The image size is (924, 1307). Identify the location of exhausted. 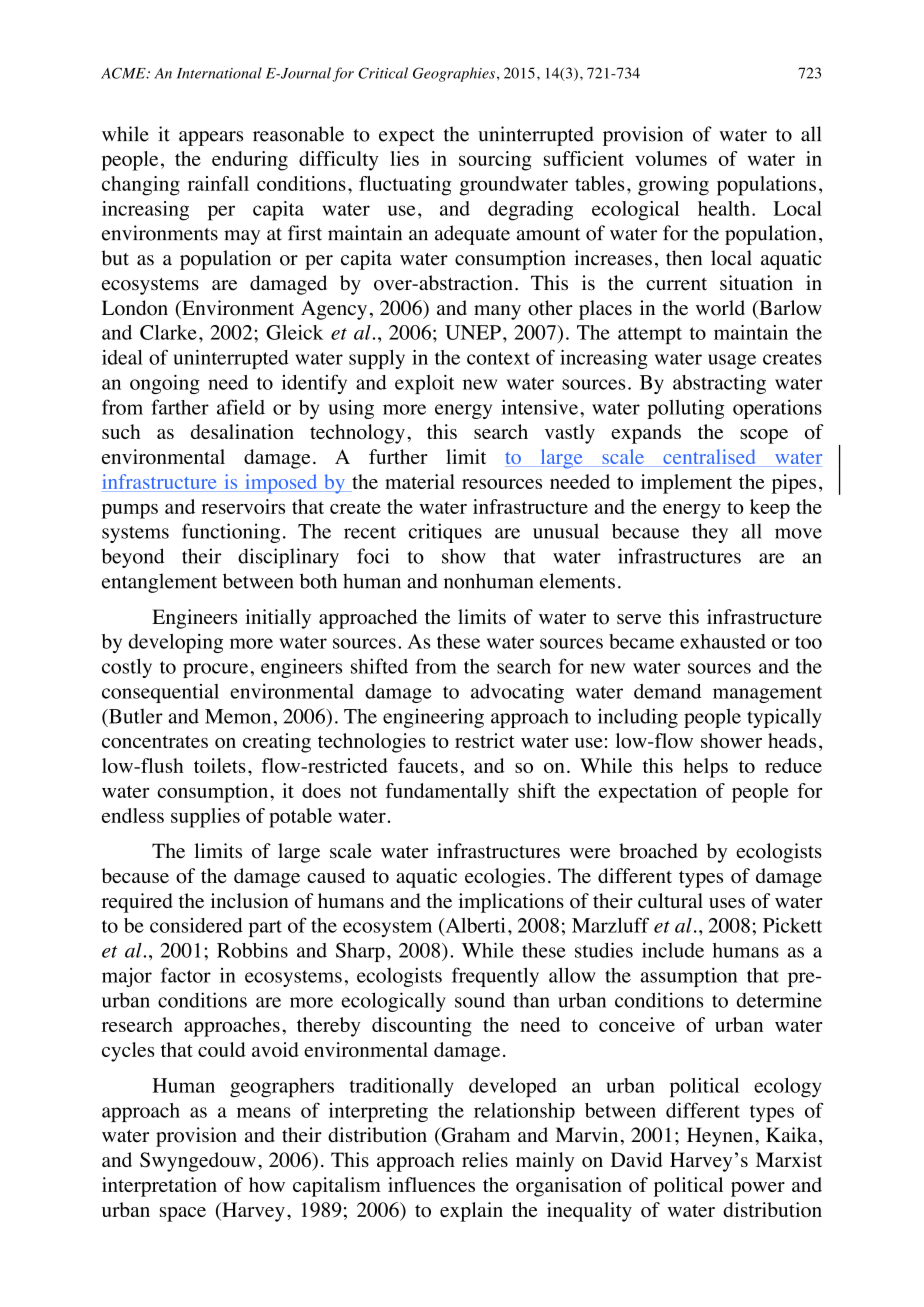
(723, 641).
